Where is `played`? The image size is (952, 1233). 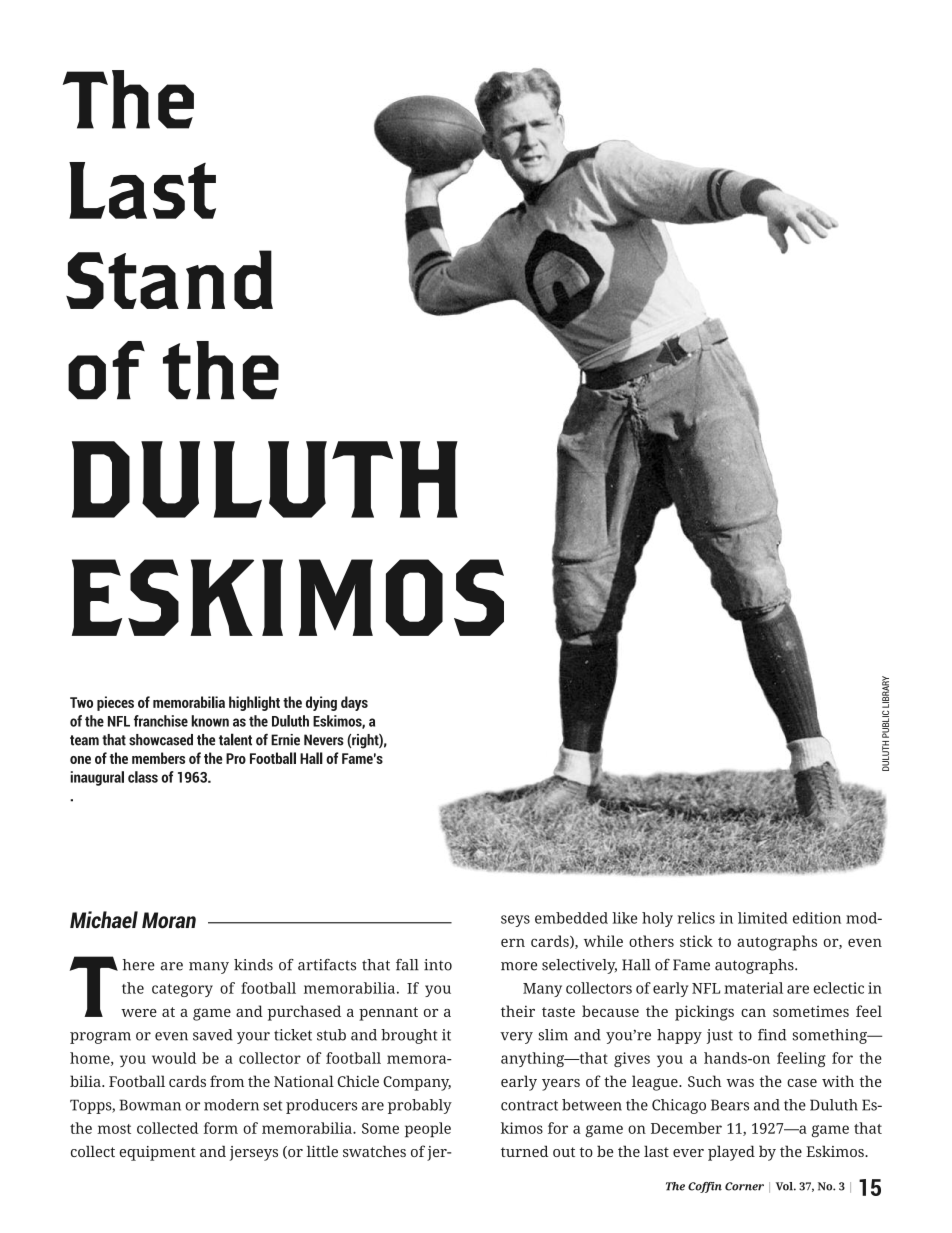
played is located at coordinates (731, 1153).
